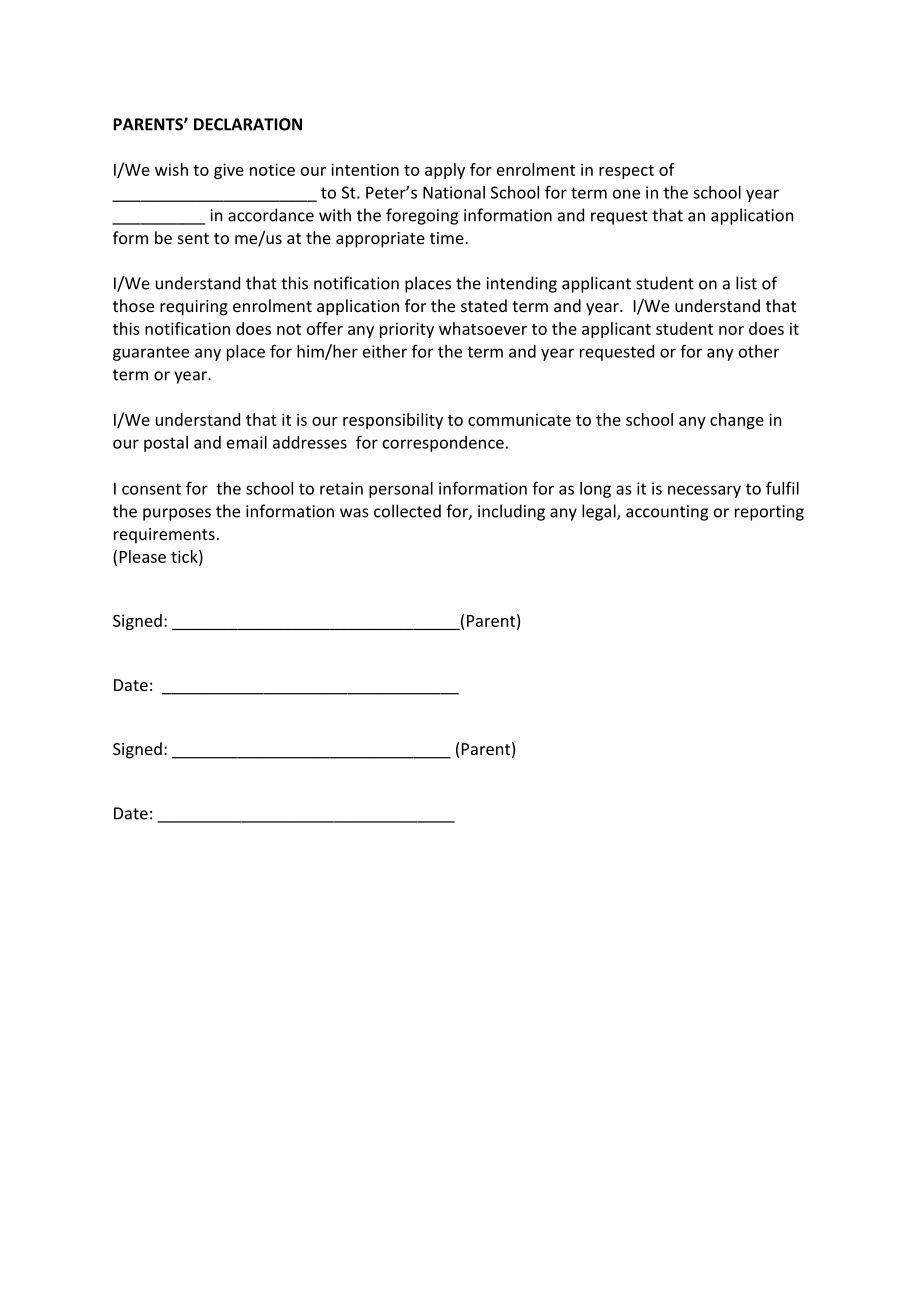 The width and height of the document is (924, 1308). Describe the element at coordinates (248, 124) in the document. I see `DECLARATION` at that location.
